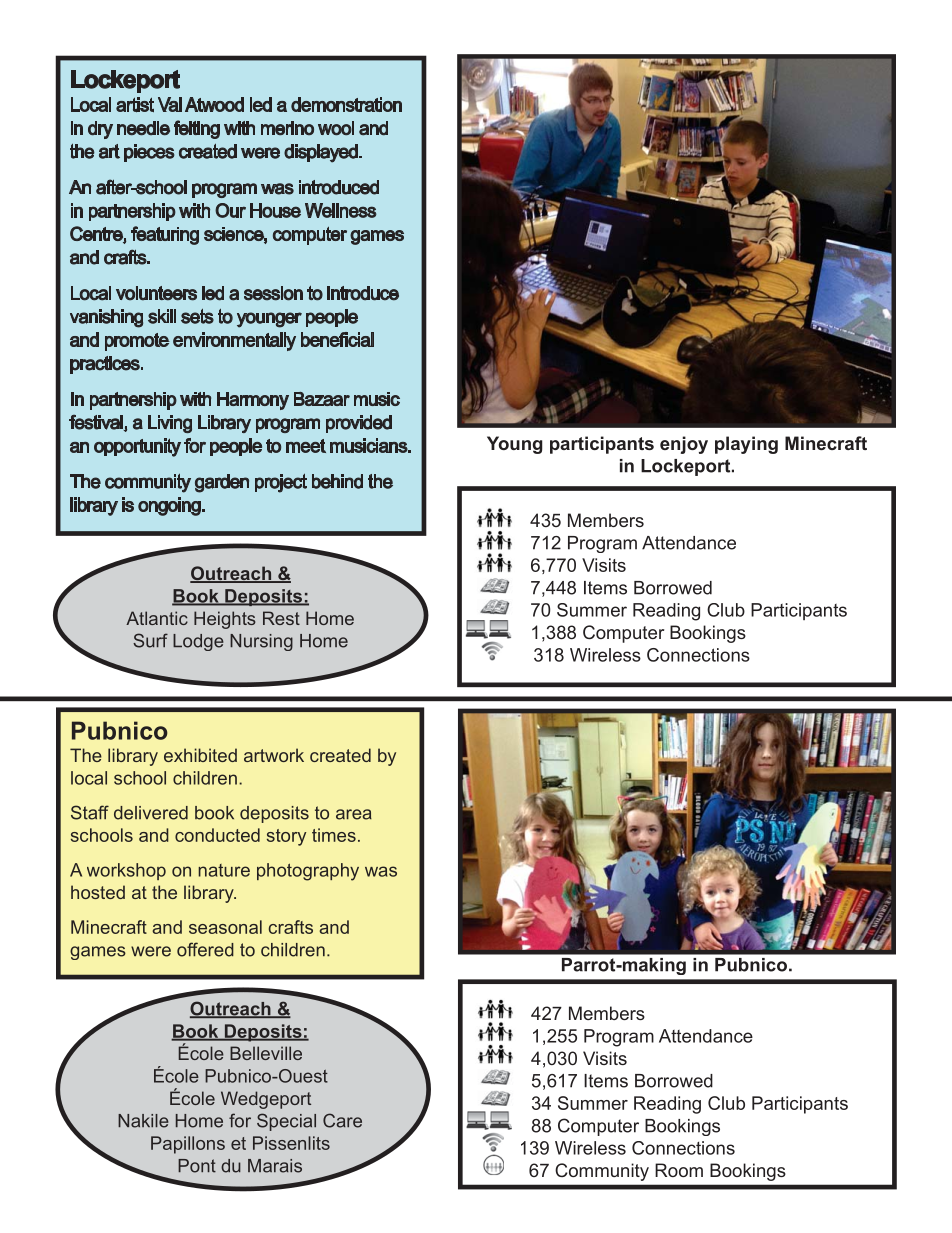 This screenshot has height=1233, width=952. What do you see at coordinates (377, 237) in the screenshot?
I see `games` at bounding box center [377, 237].
